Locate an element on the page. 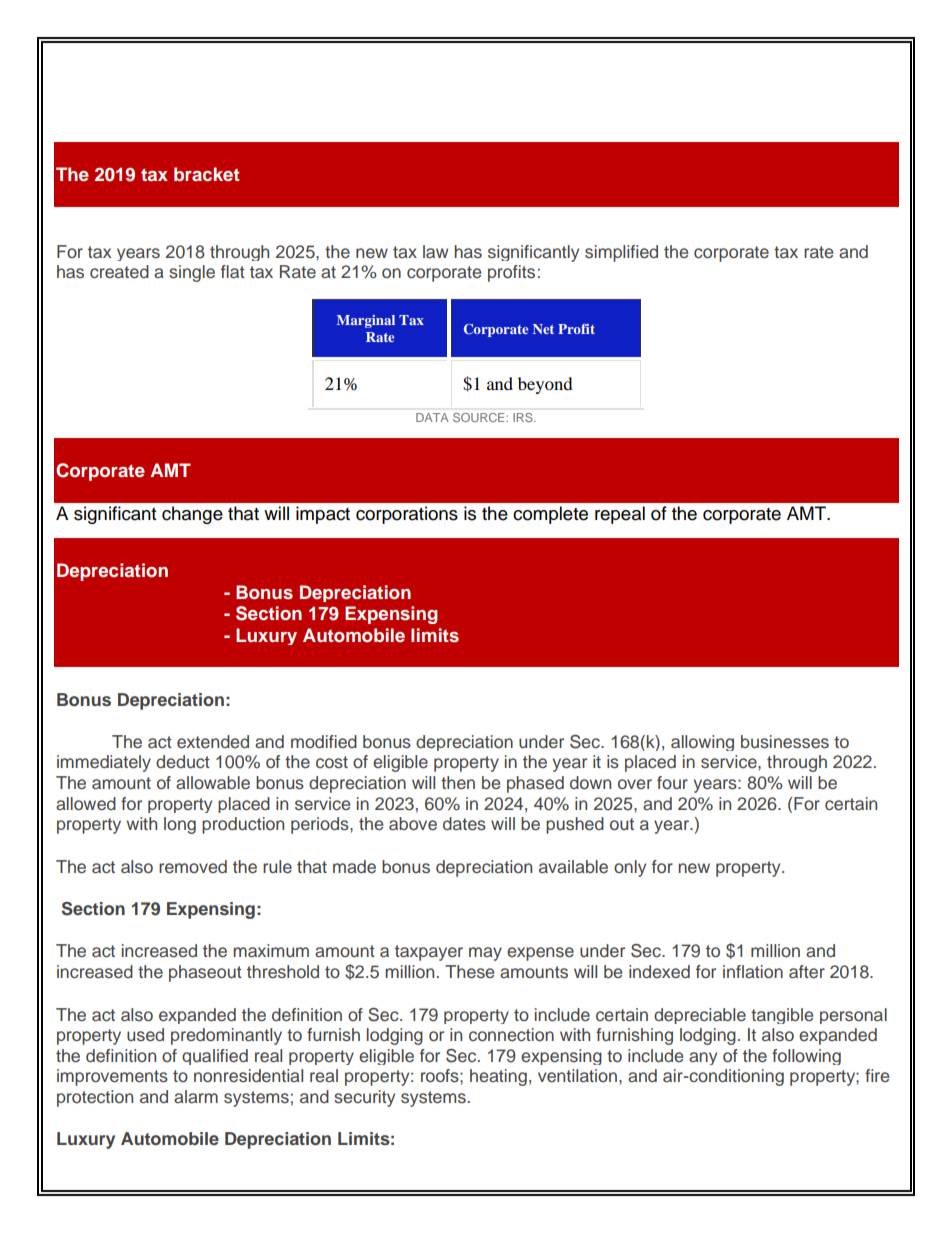 The width and height of the document is (952, 1233). following is located at coordinates (806, 1057).
